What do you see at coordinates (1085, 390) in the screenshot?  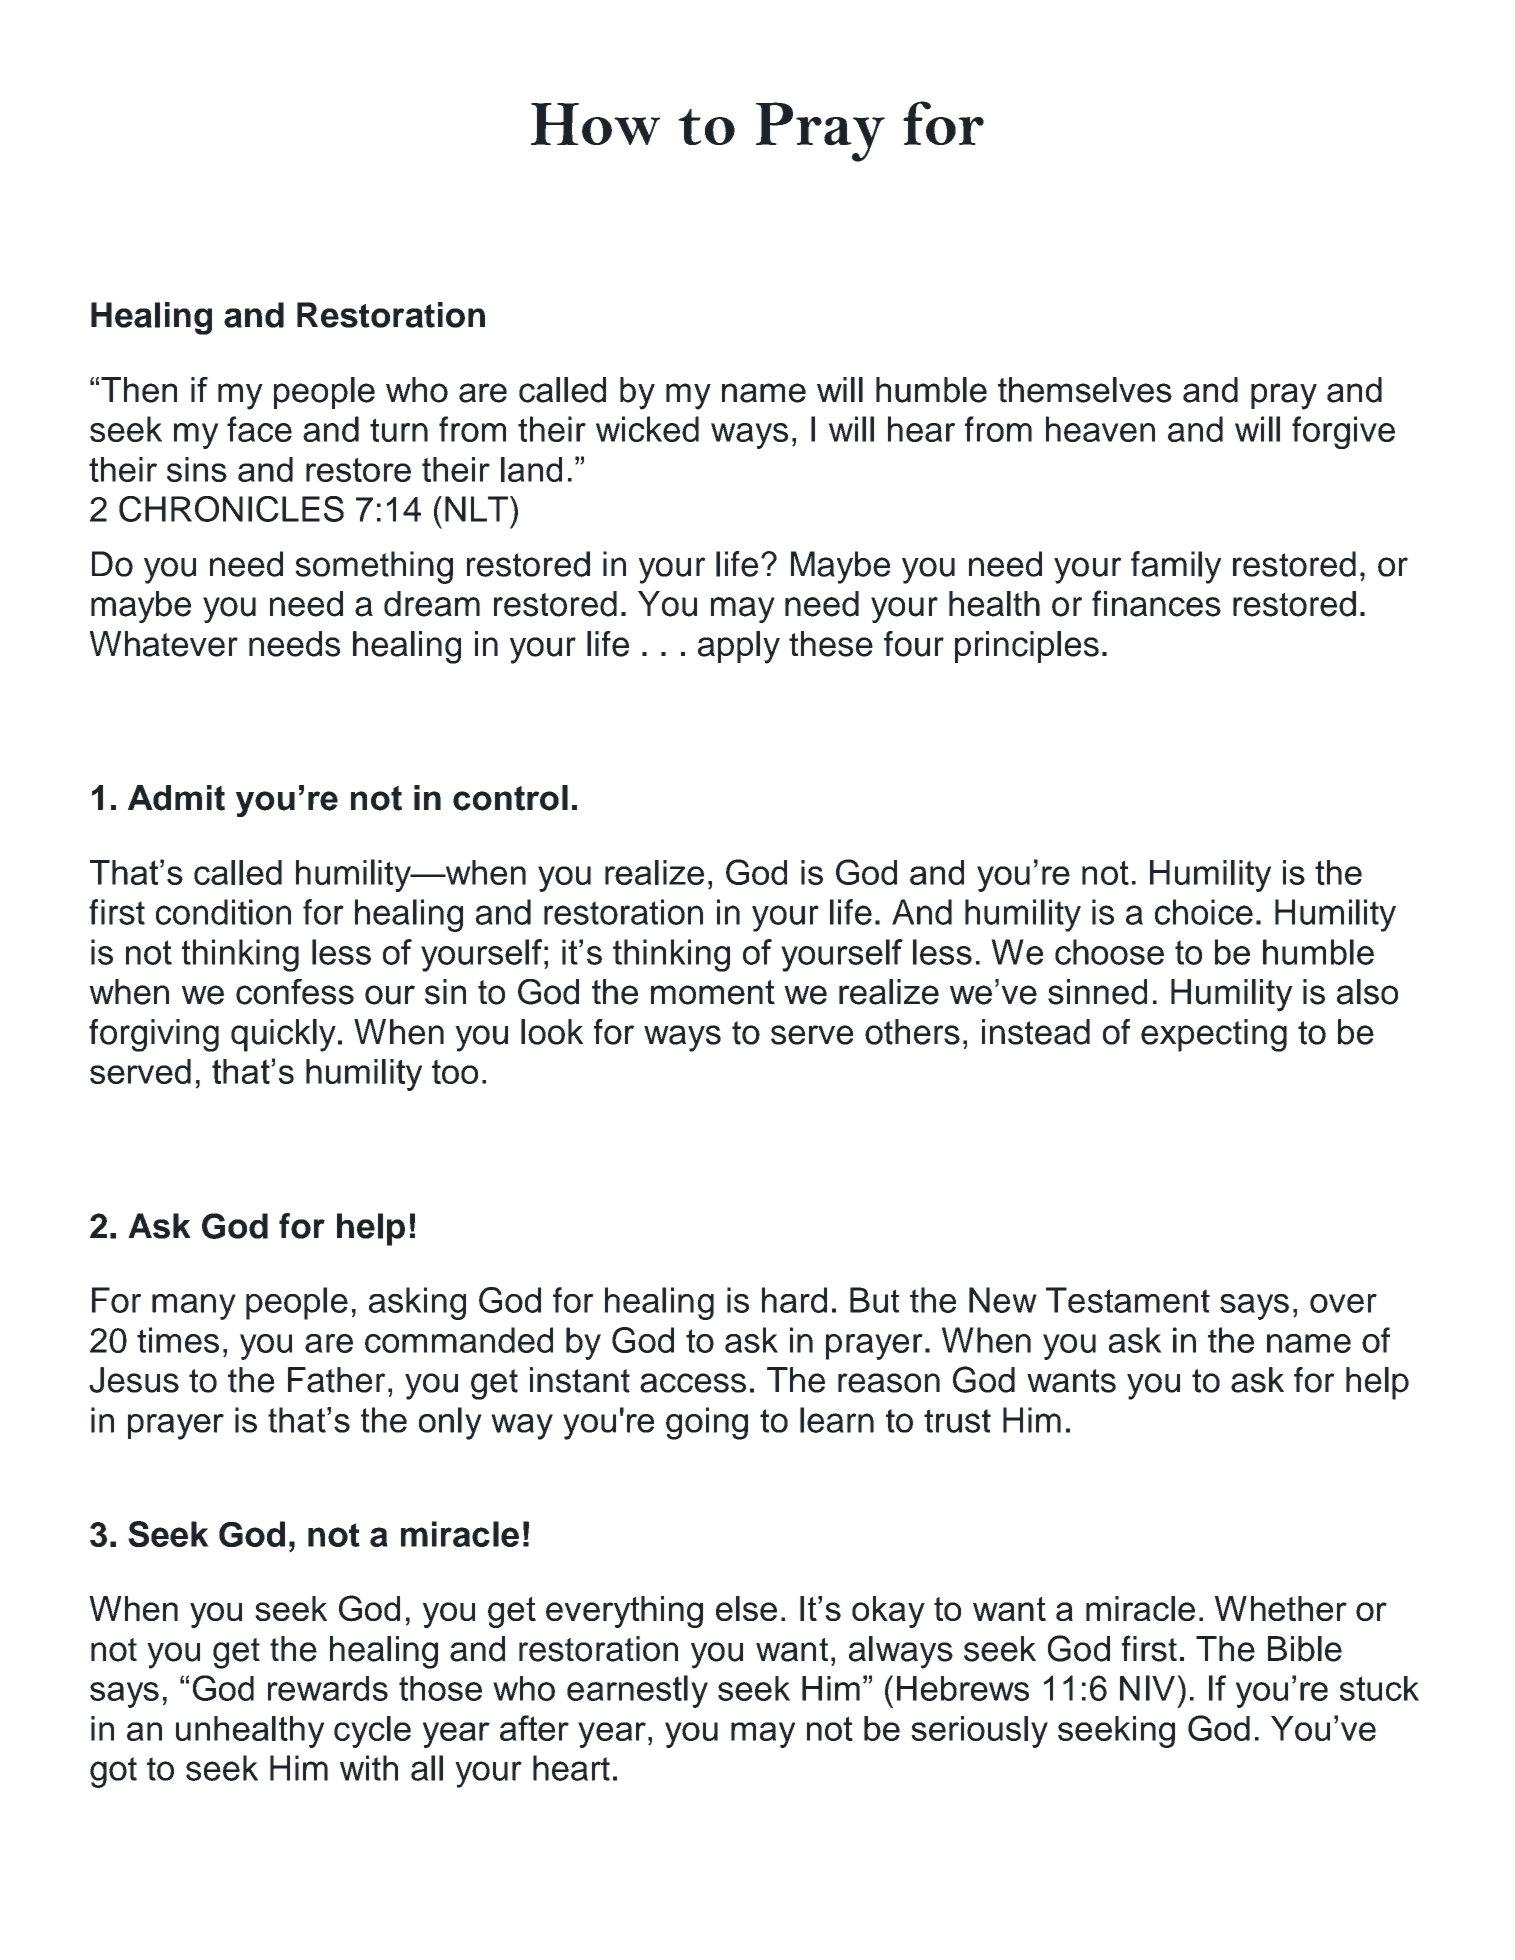 I see `themselves` at bounding box center [1085, 390].
